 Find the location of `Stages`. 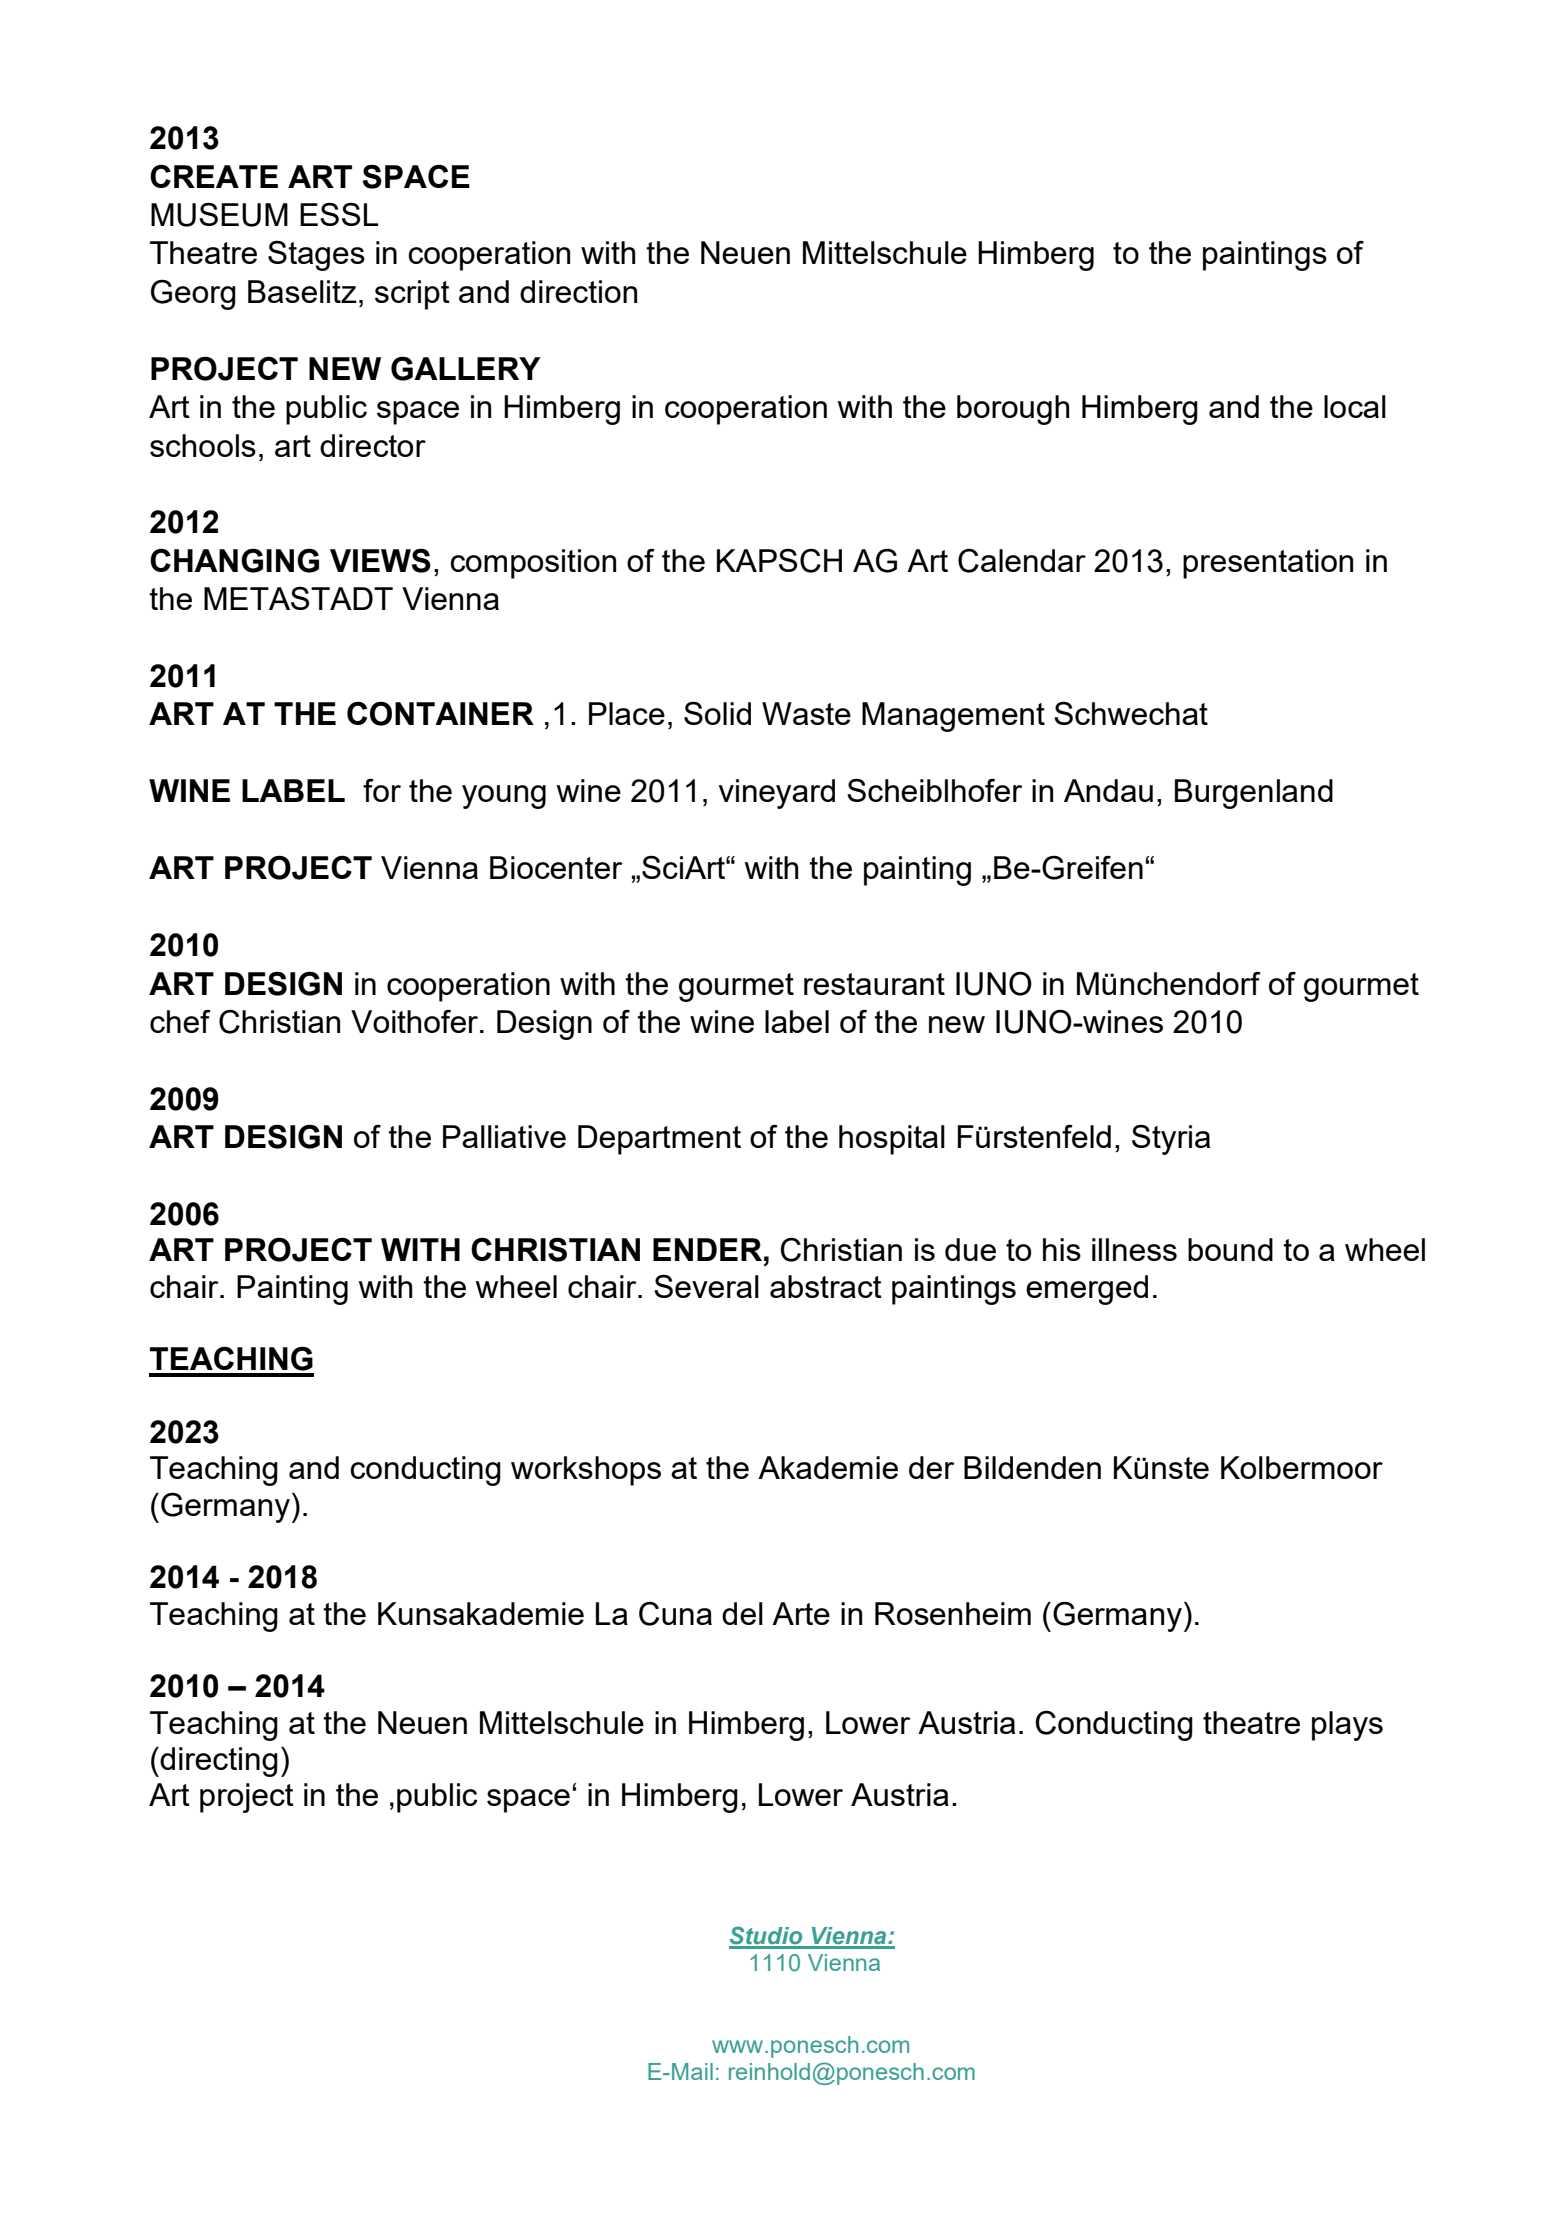

Stages is located at coordinates (316, 255).
